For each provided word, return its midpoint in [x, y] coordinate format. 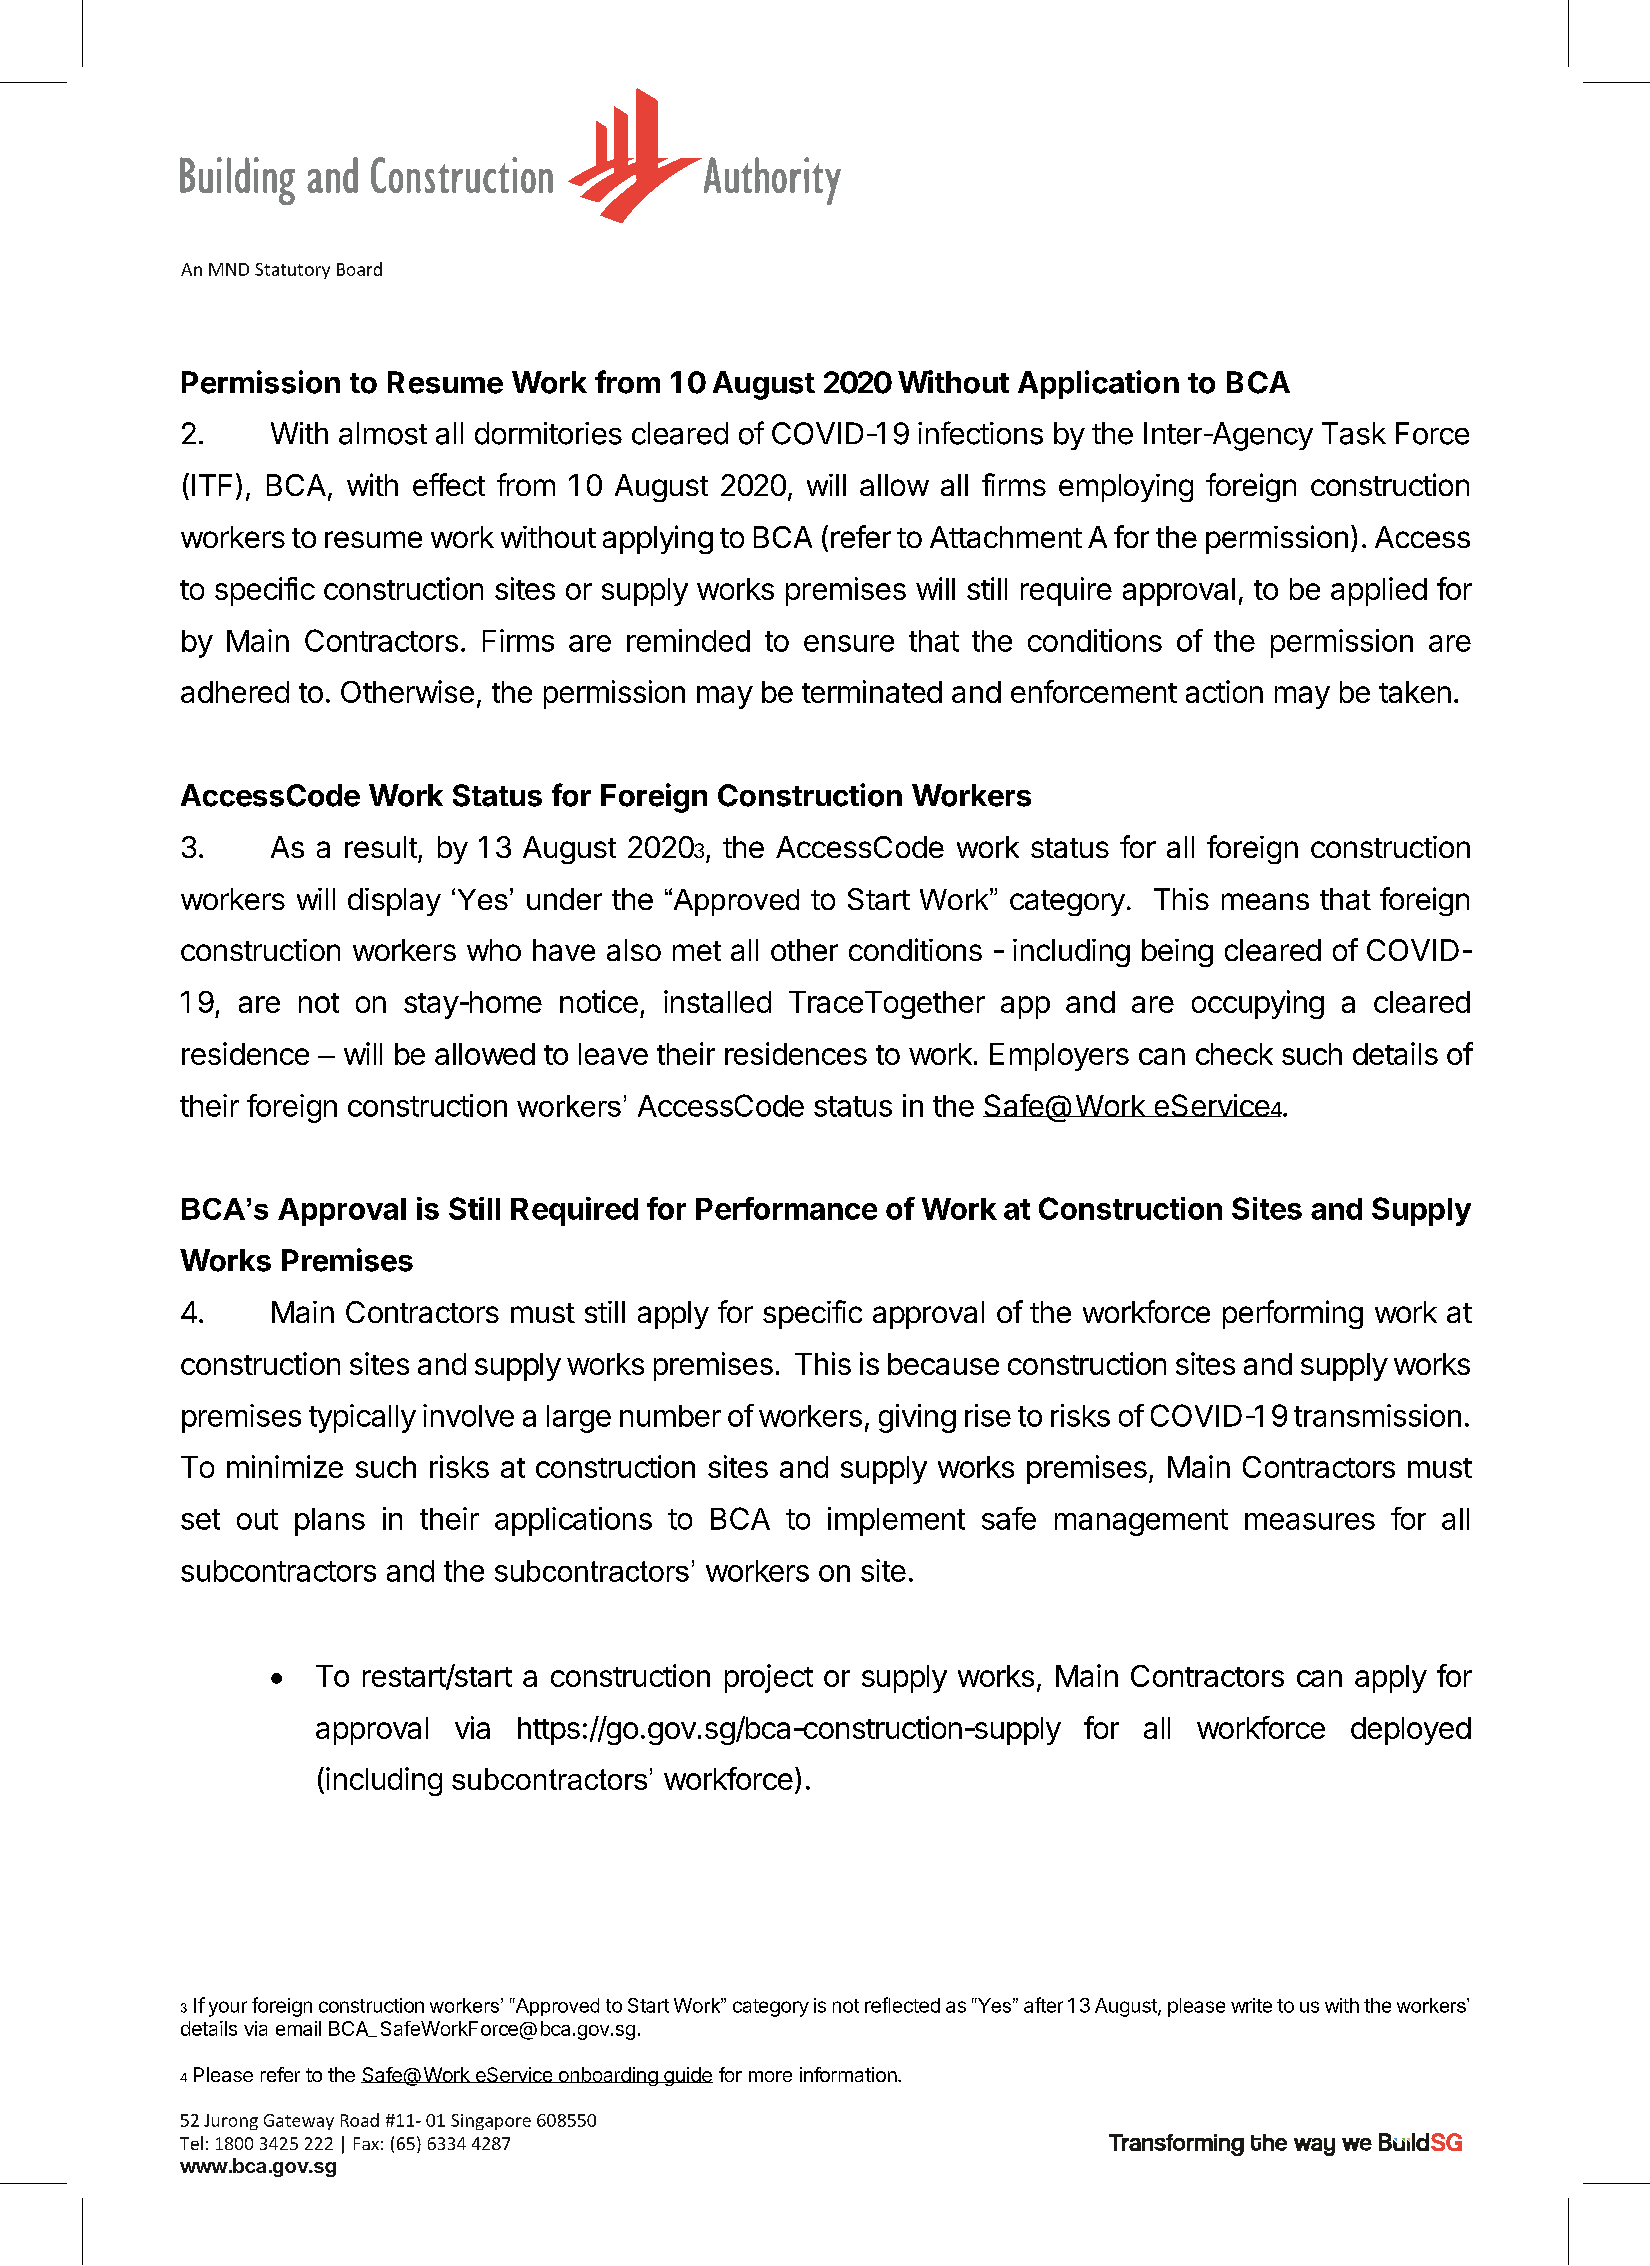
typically [362, 1418]
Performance [786, 1208]
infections [980, 433]
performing [1293, 1314]
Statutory [292, 271]
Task [1354, 433]
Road [360, 2120]
